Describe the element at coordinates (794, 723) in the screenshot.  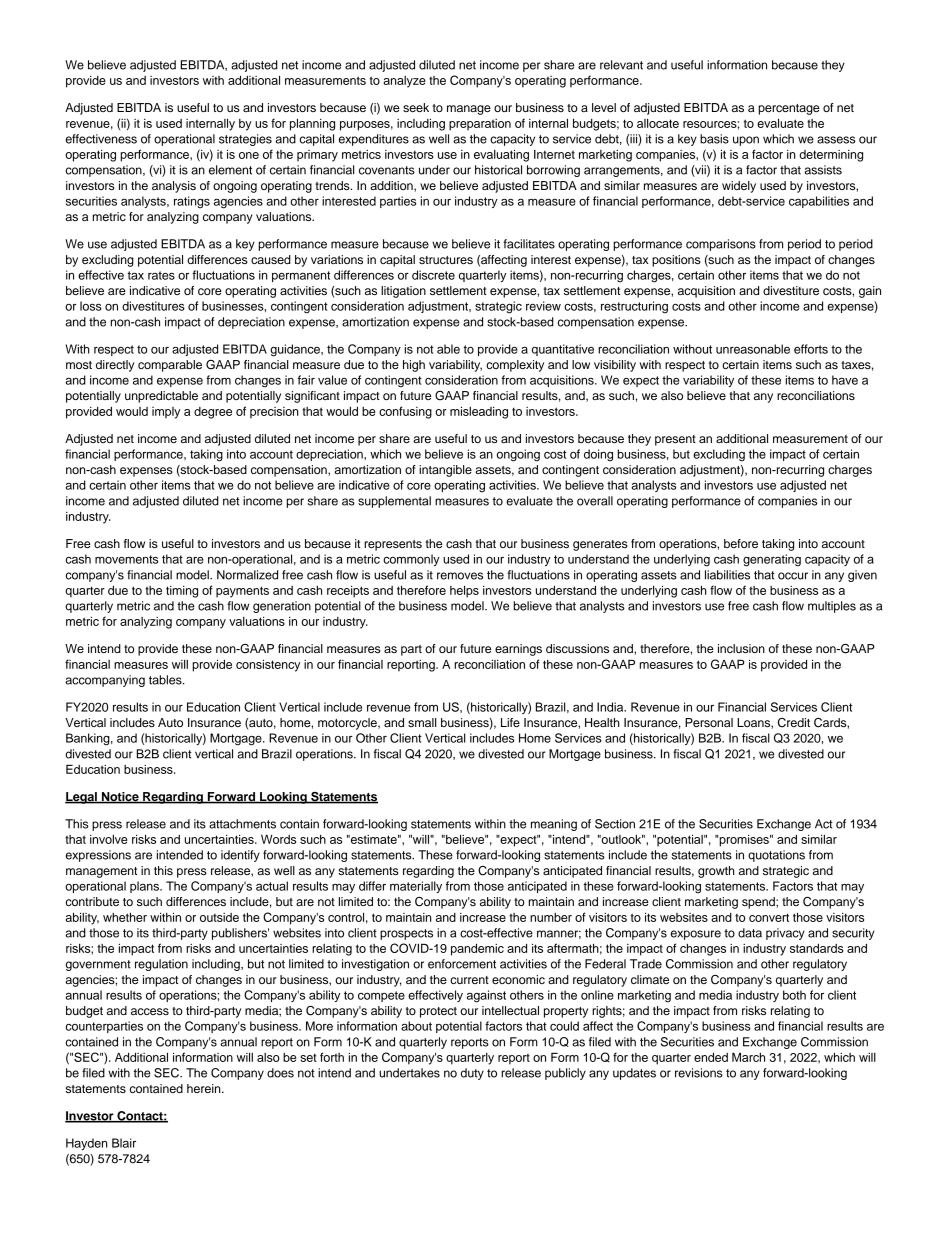
I see `Credit` at that location.
